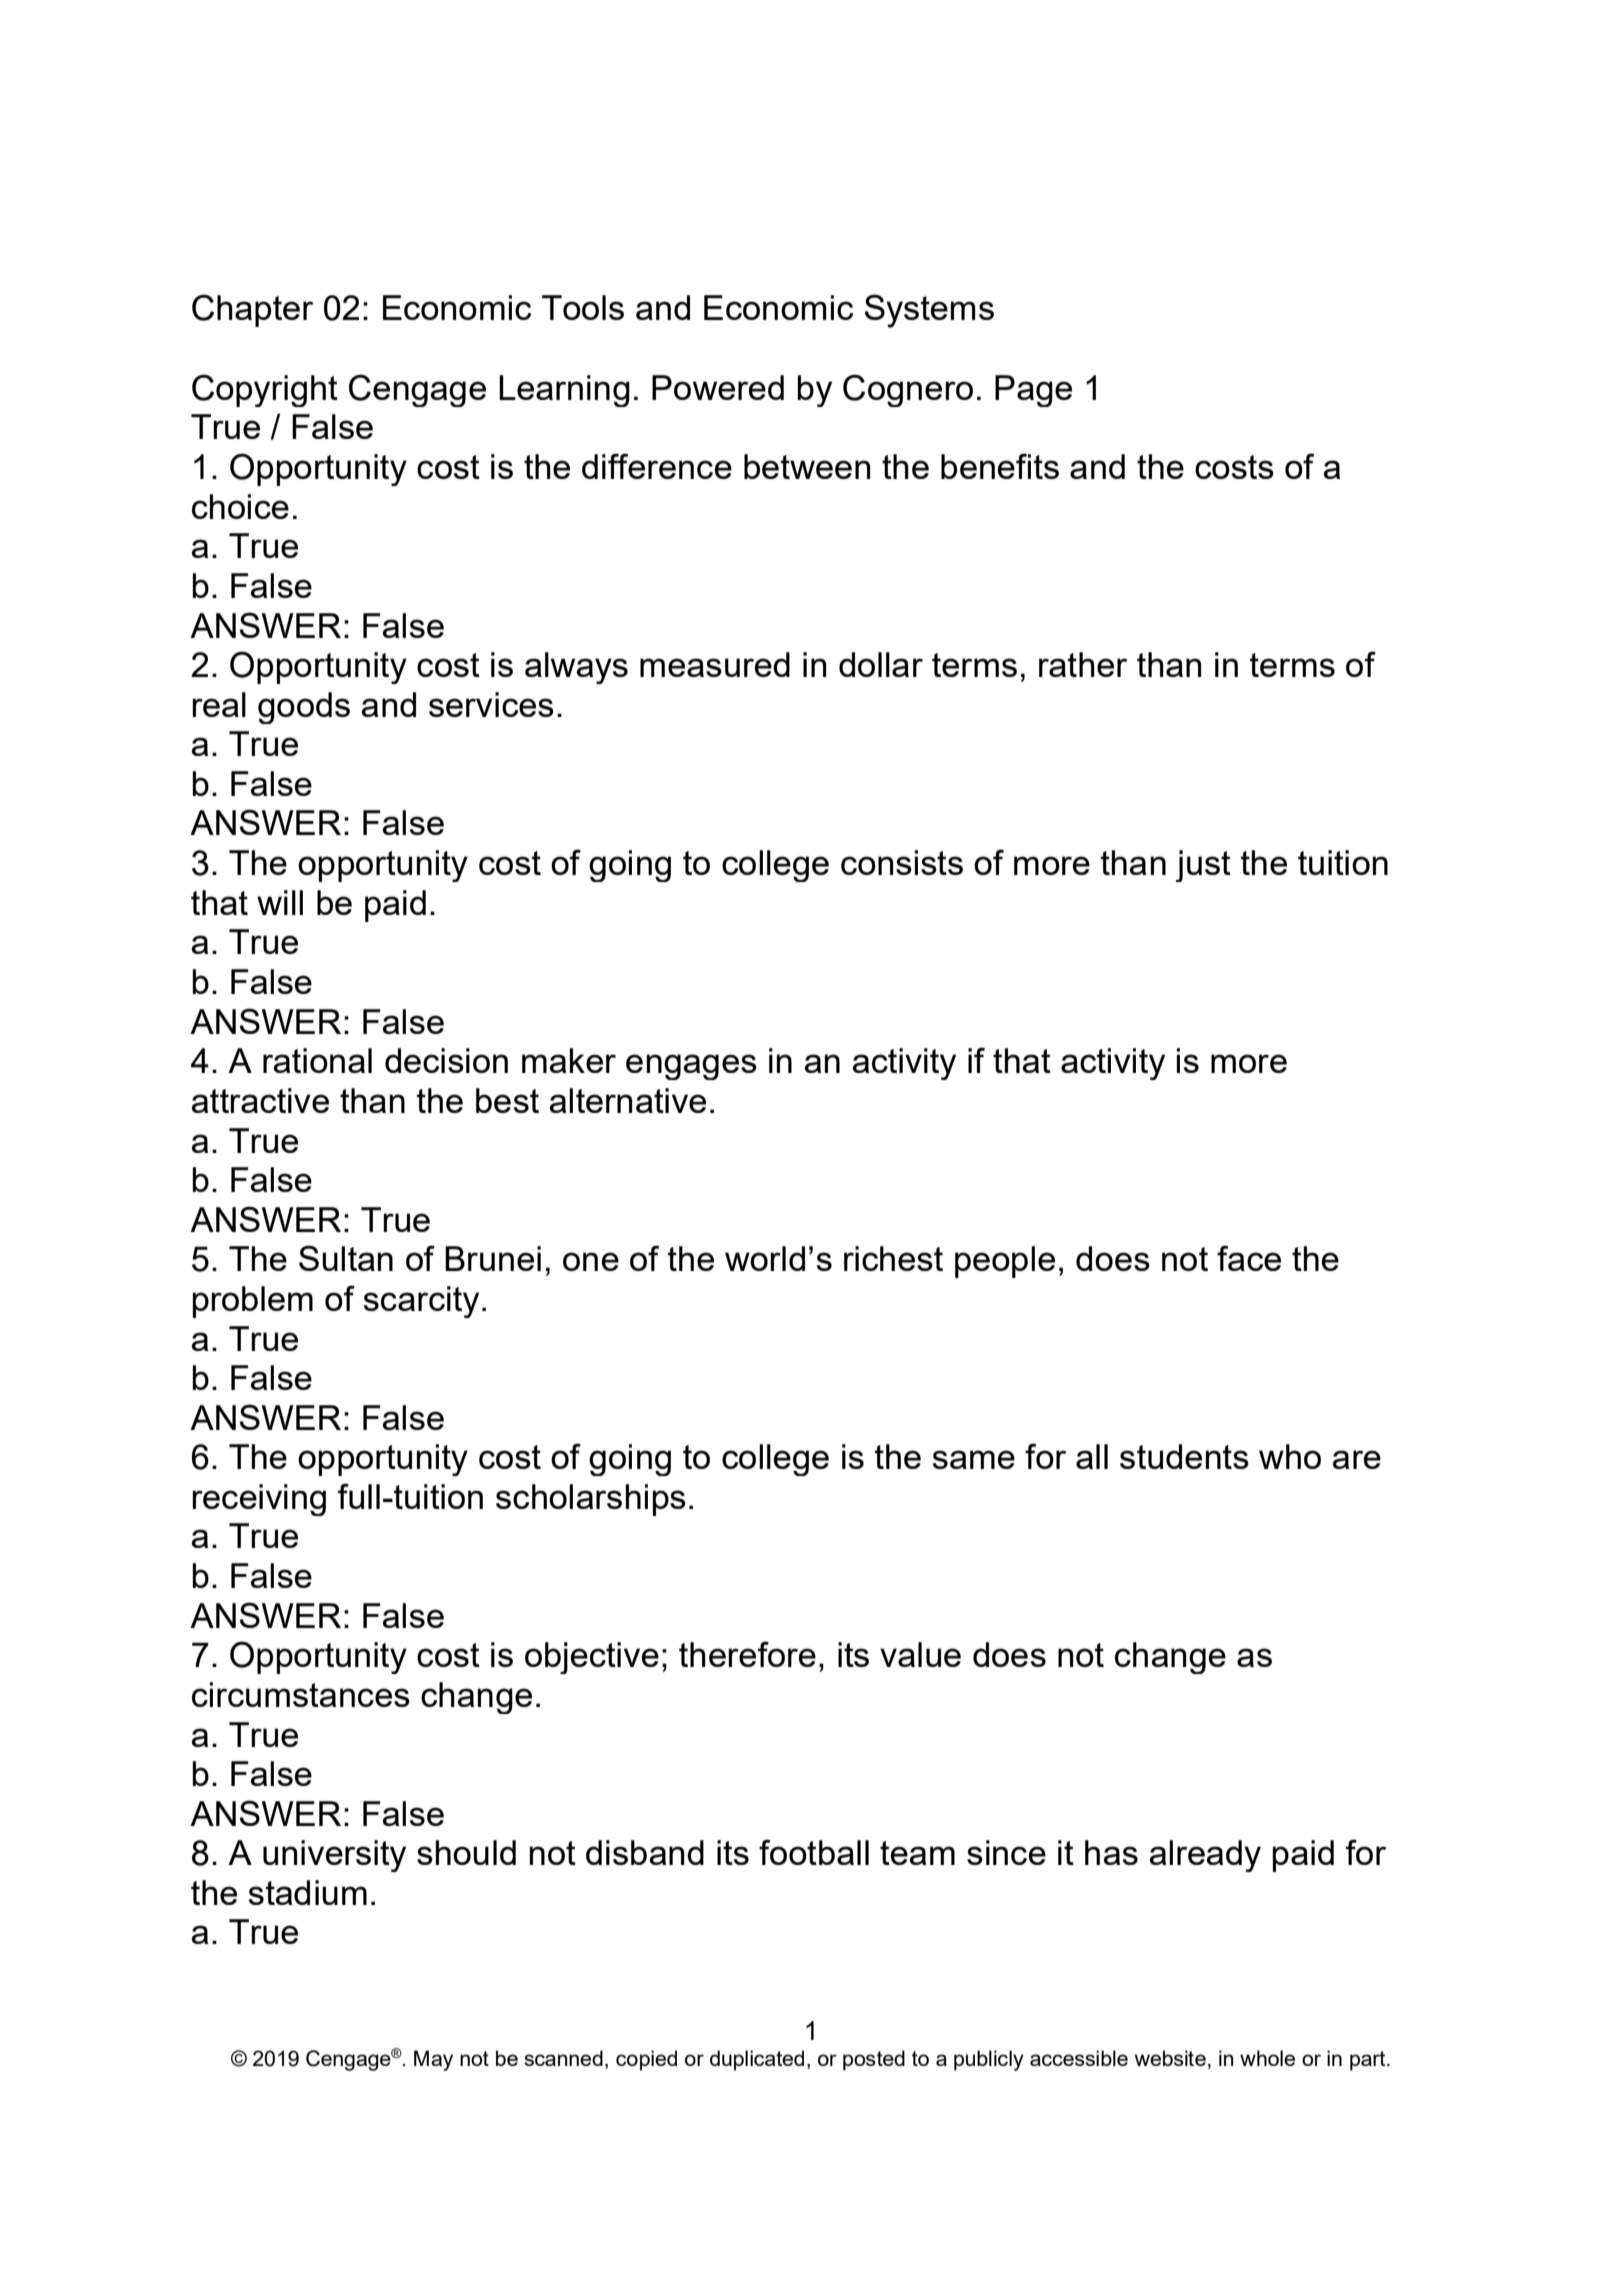  I want to click on May, so click(433, 2060).
